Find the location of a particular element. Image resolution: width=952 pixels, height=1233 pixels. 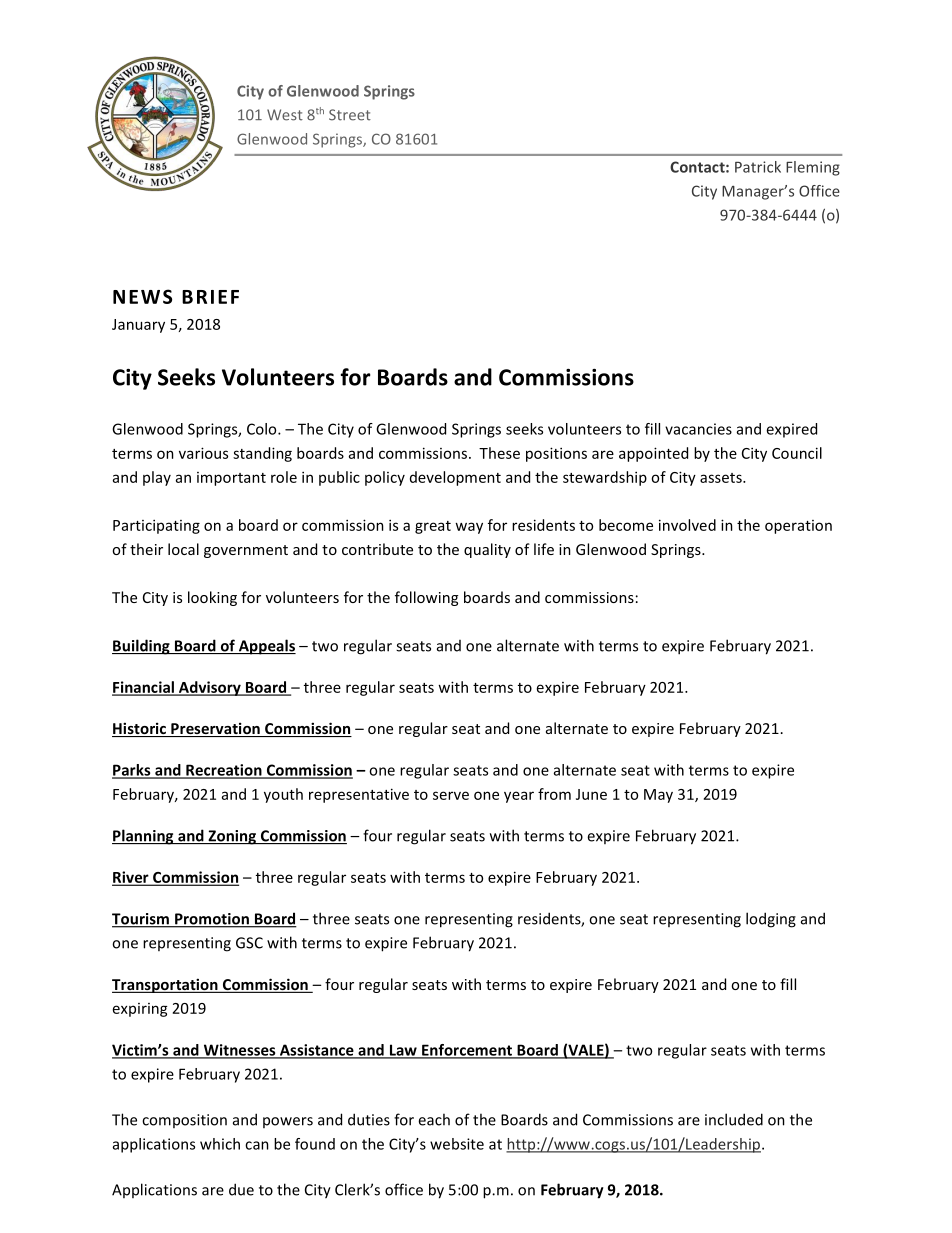

These is located at coordinates (499, 453).
